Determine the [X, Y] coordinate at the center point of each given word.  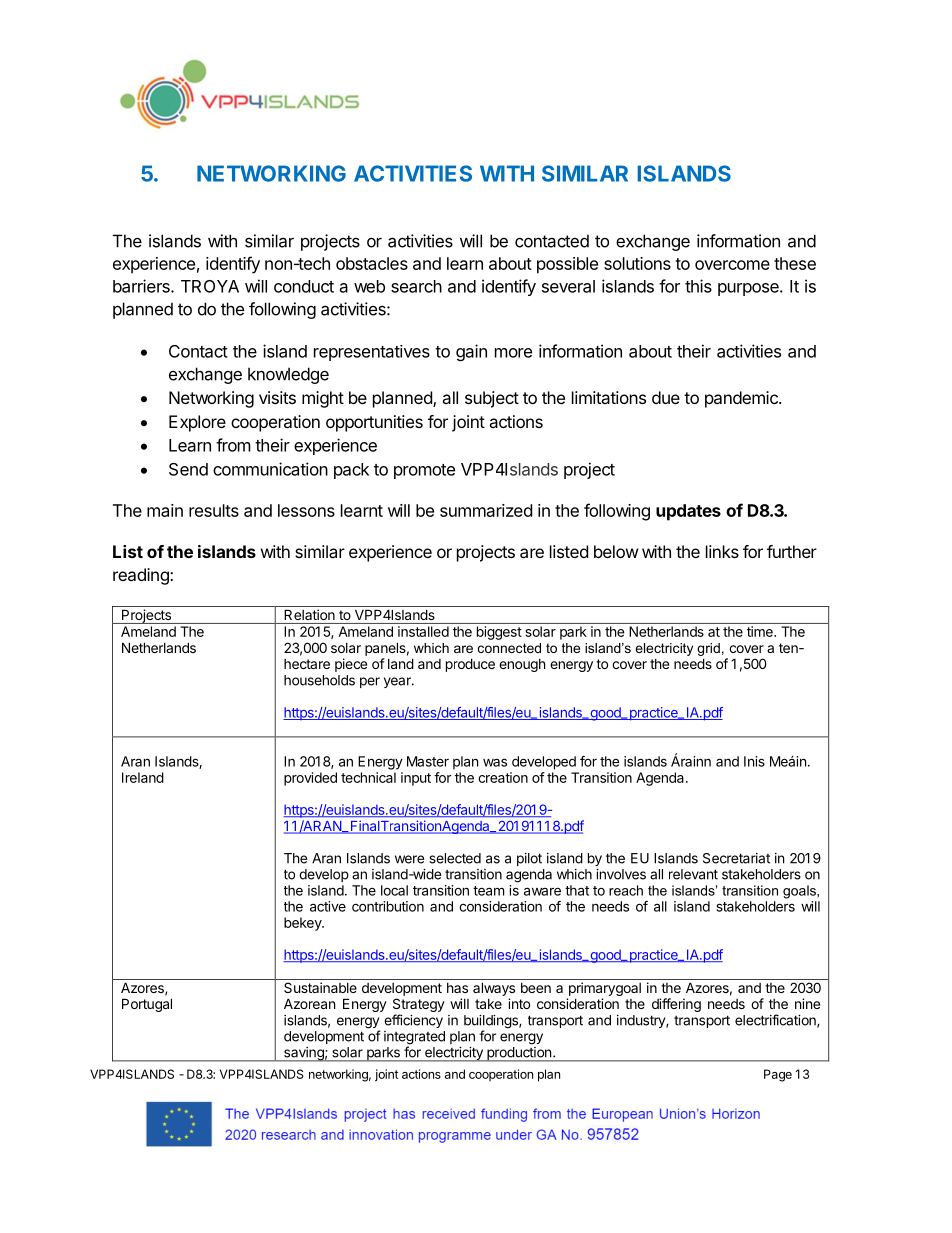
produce [470, 665]
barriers [142, 286]
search [416, 286]
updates [688, 512]
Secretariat [736, 858]
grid [708, 649]
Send [188, 469]
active [328, 906]
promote [424, 471]
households [319, 680]
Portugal [147, 1005]
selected [455, 858]
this [698, 286]
